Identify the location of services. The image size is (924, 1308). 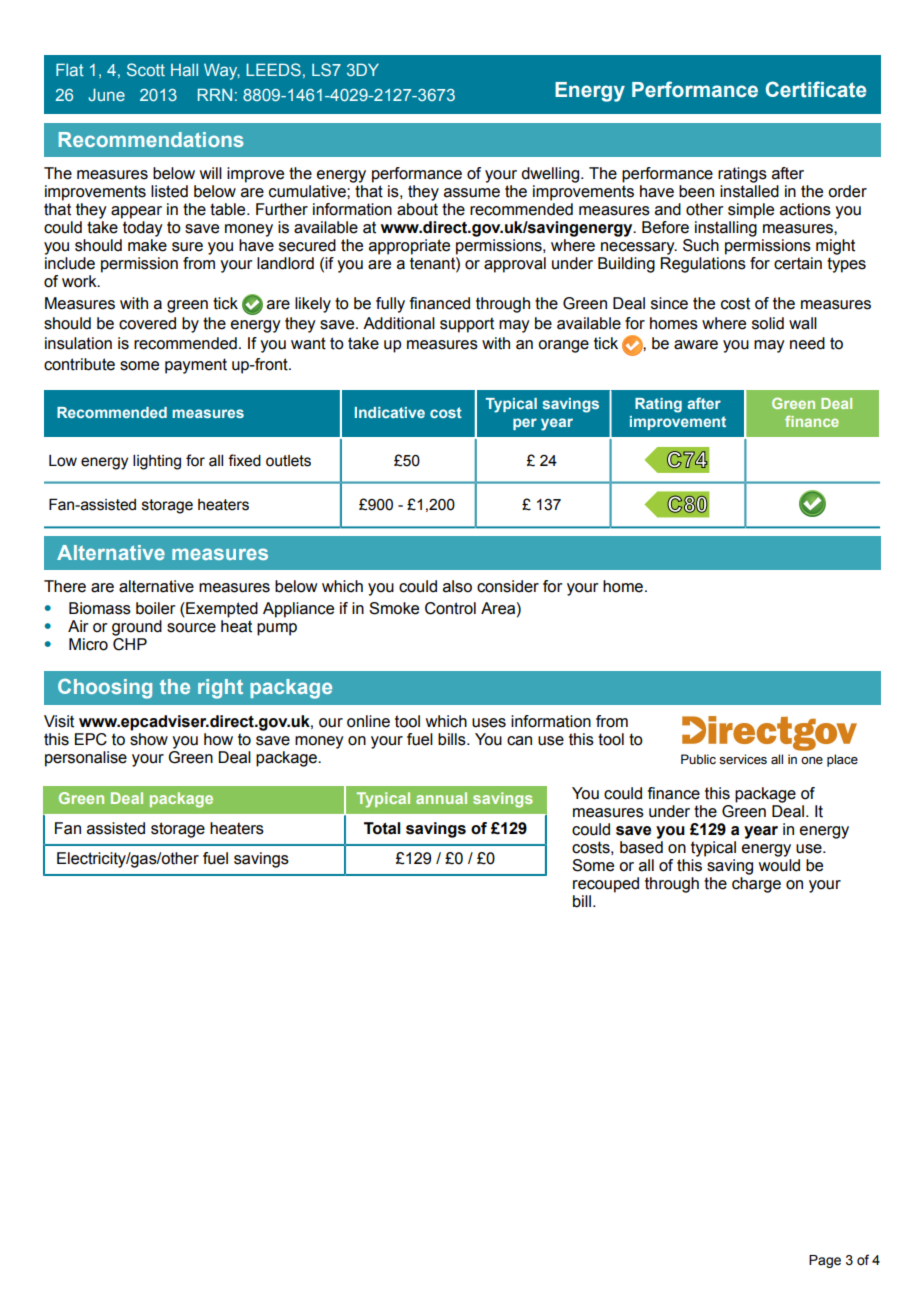
(743, 759).
